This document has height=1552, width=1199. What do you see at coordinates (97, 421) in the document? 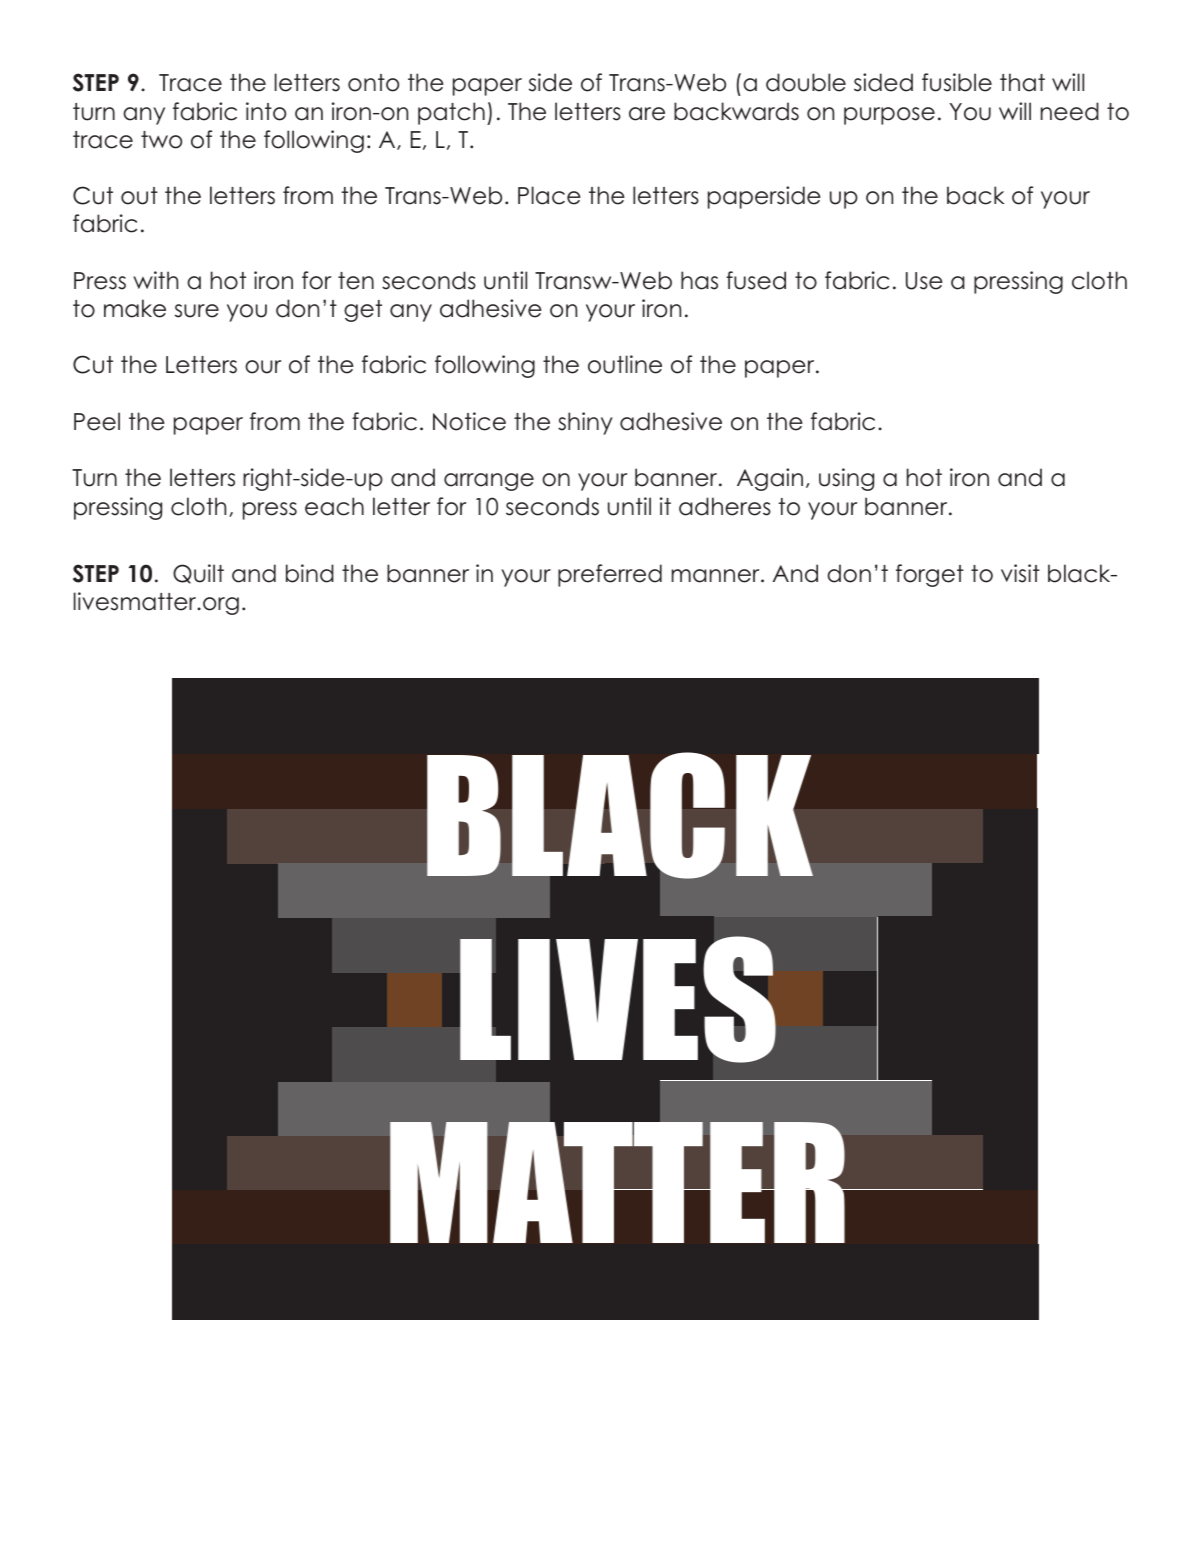
I see `Peel` at bounding box center [97, 421].
